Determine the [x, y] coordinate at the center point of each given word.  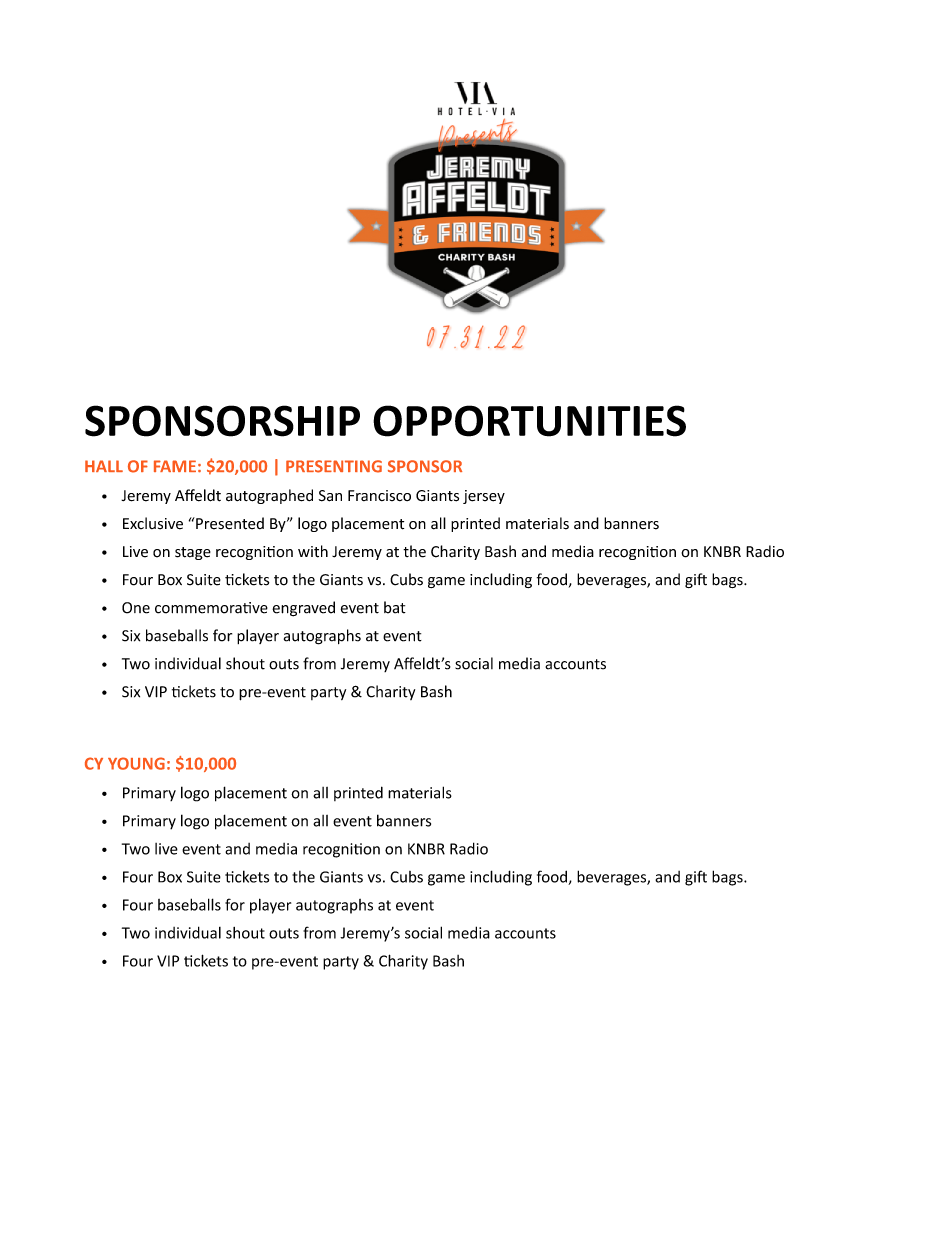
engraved [303, 609]
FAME [175, 466]
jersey [484, 497]
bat [395, 607]
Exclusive [153, 523]
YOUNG [136, 763]
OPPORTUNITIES [529, 421]
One [136, 608]
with [313, 551]
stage [193, 553]
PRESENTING [334, 466]
